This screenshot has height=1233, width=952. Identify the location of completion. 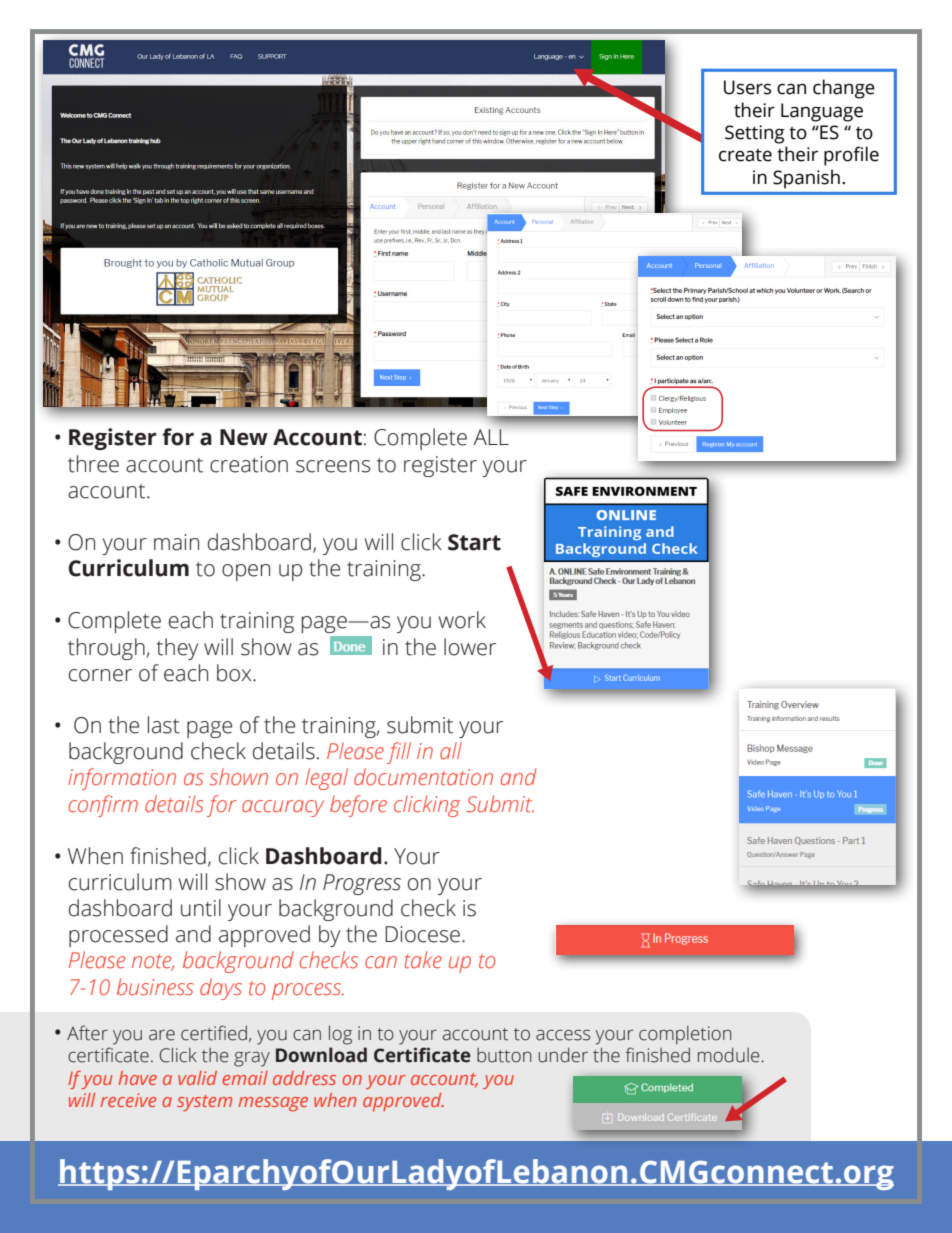
(685, 1035).
